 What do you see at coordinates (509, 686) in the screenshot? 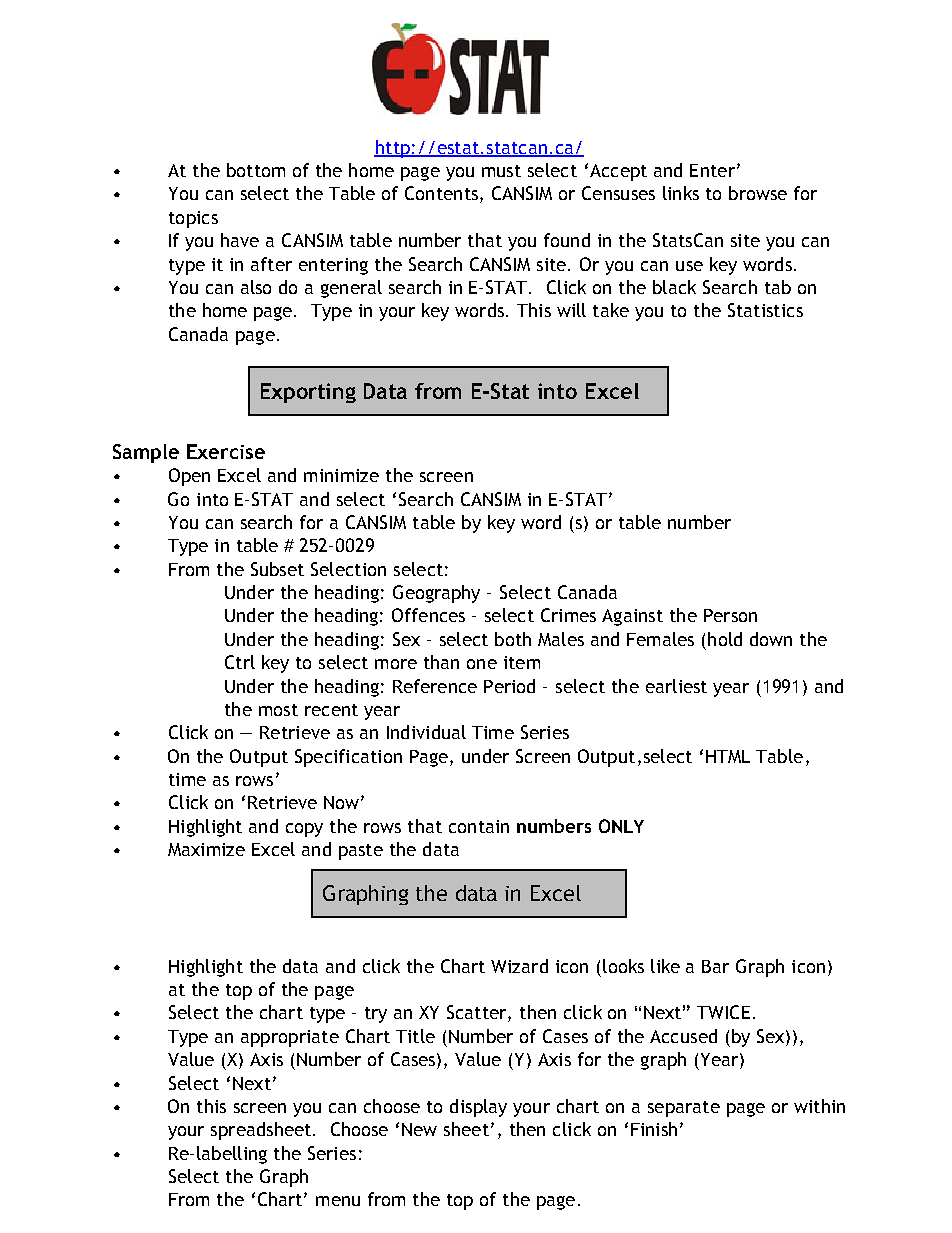
I see `Period` at bounding box center [509, 686].
